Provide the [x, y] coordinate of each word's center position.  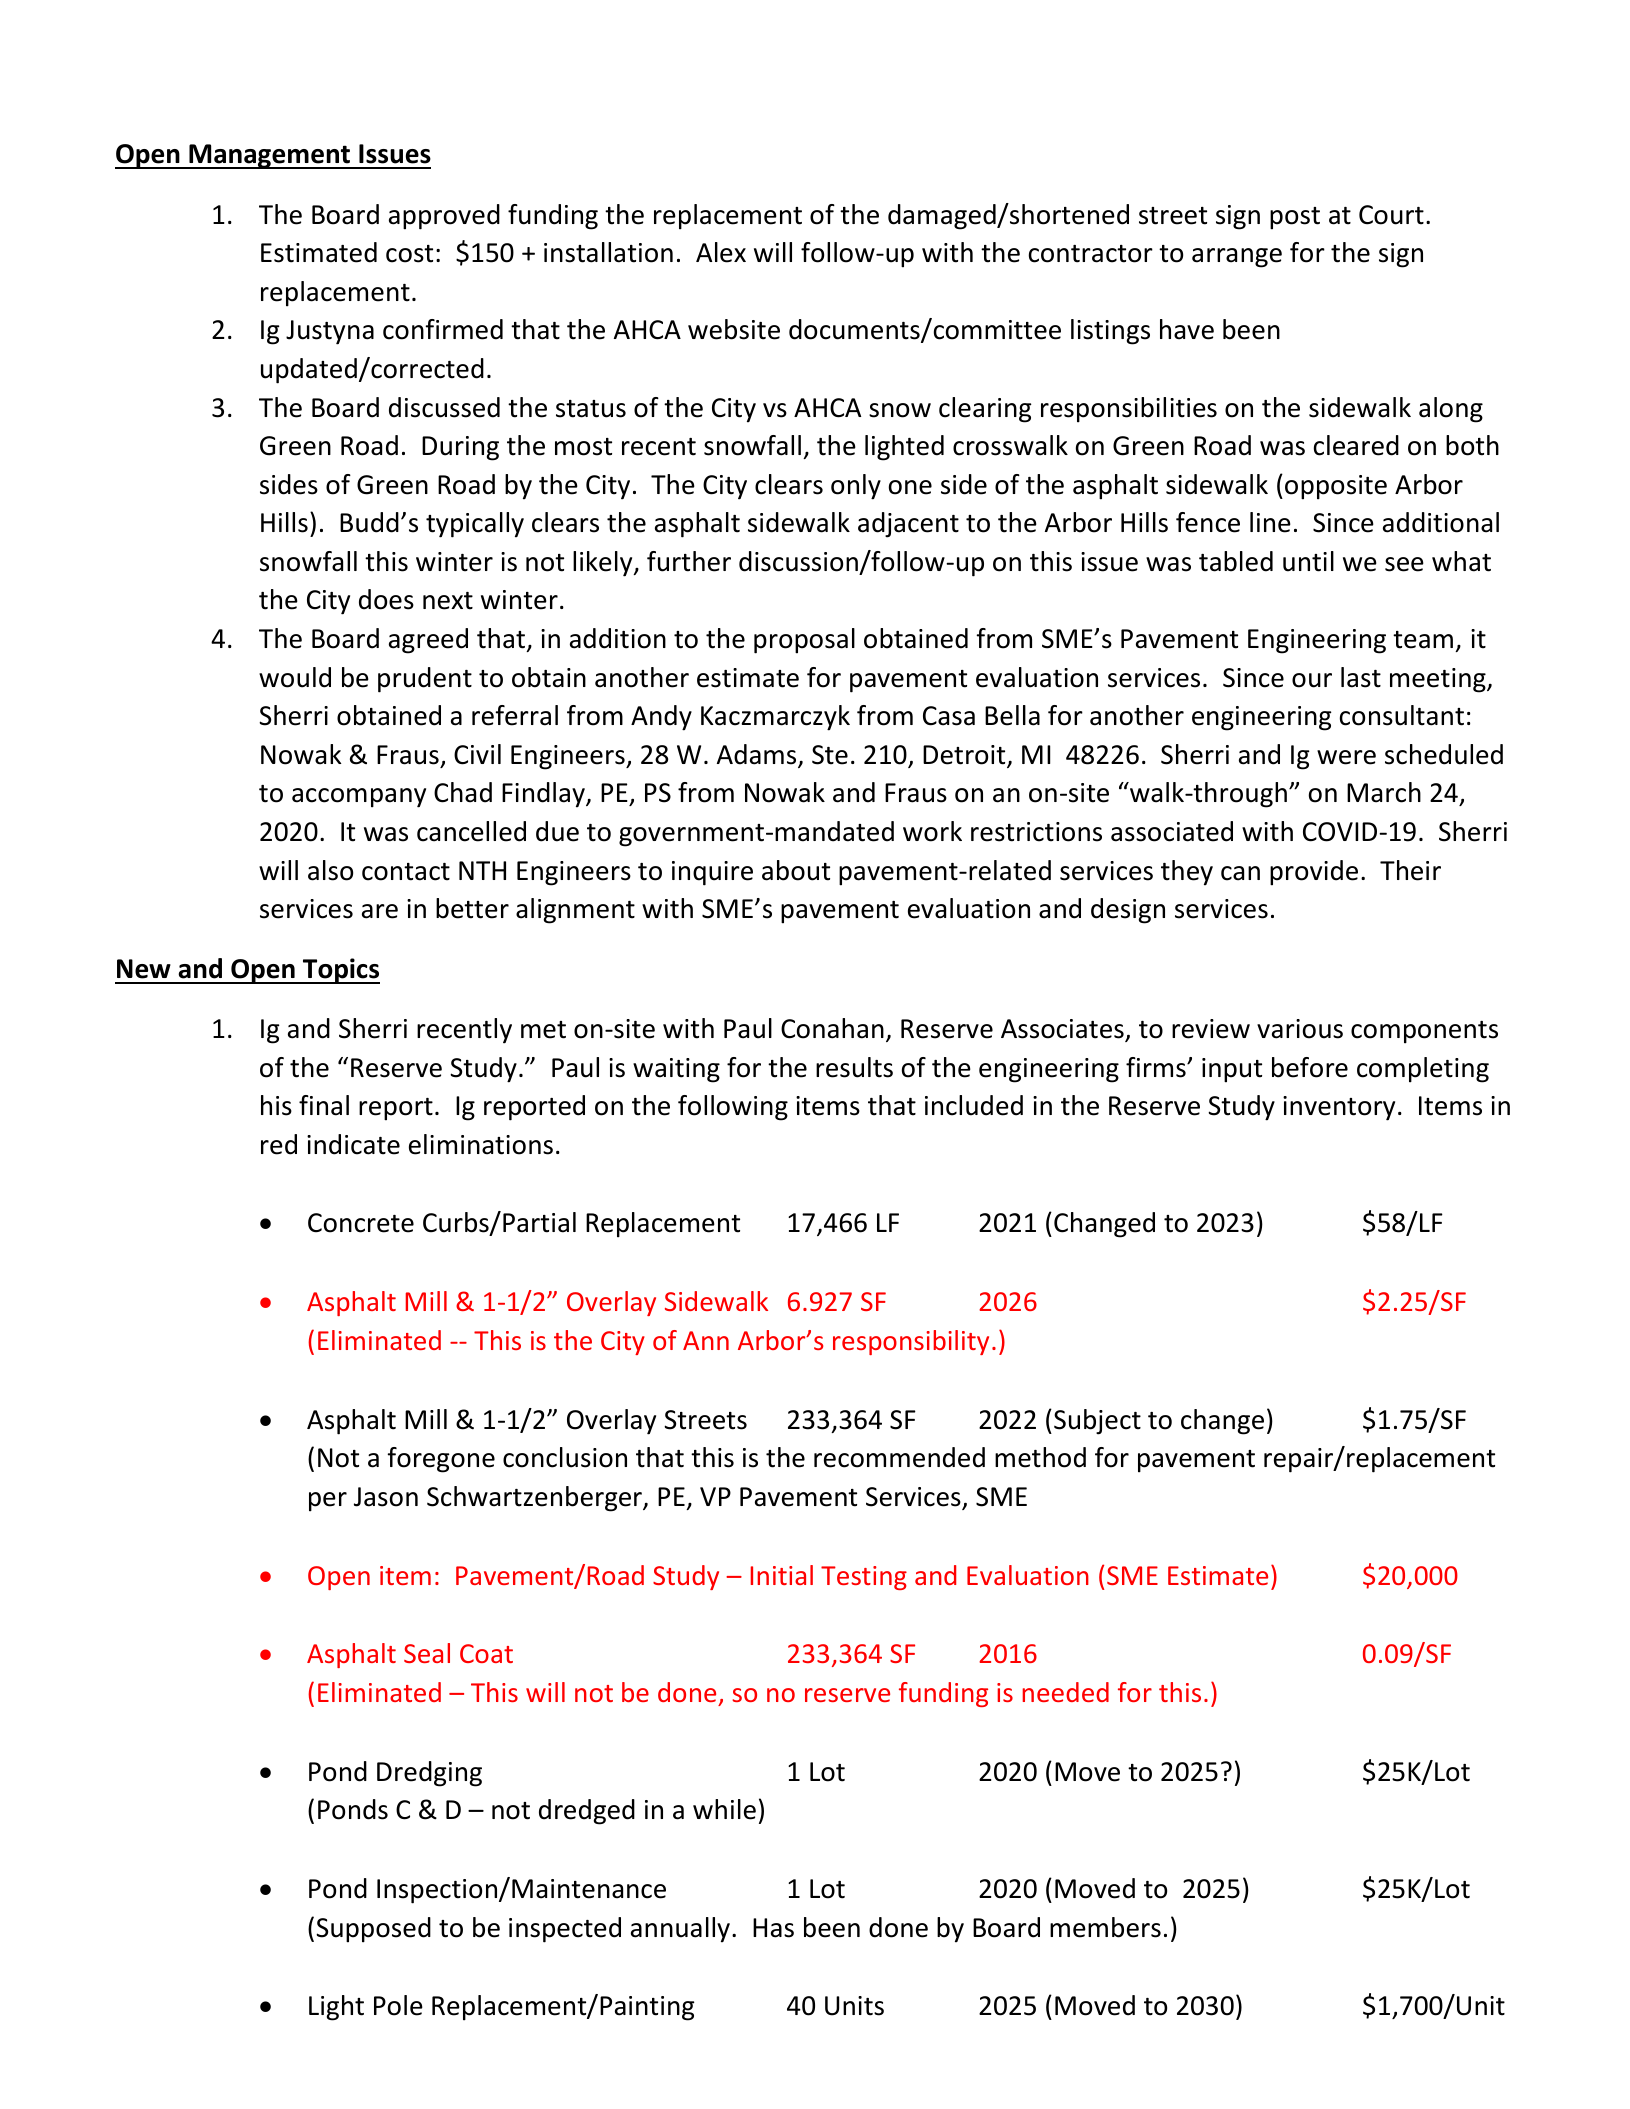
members [1105, 1927]
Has [773, 1928]
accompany [359, 798]
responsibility [911, 1342]
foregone [441, 1460]
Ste [830, 755]
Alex [721, 252]
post [1295, 218]
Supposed [373, 1930]
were [1346, 757]
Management [270, 156]
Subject [1097, 1422]
